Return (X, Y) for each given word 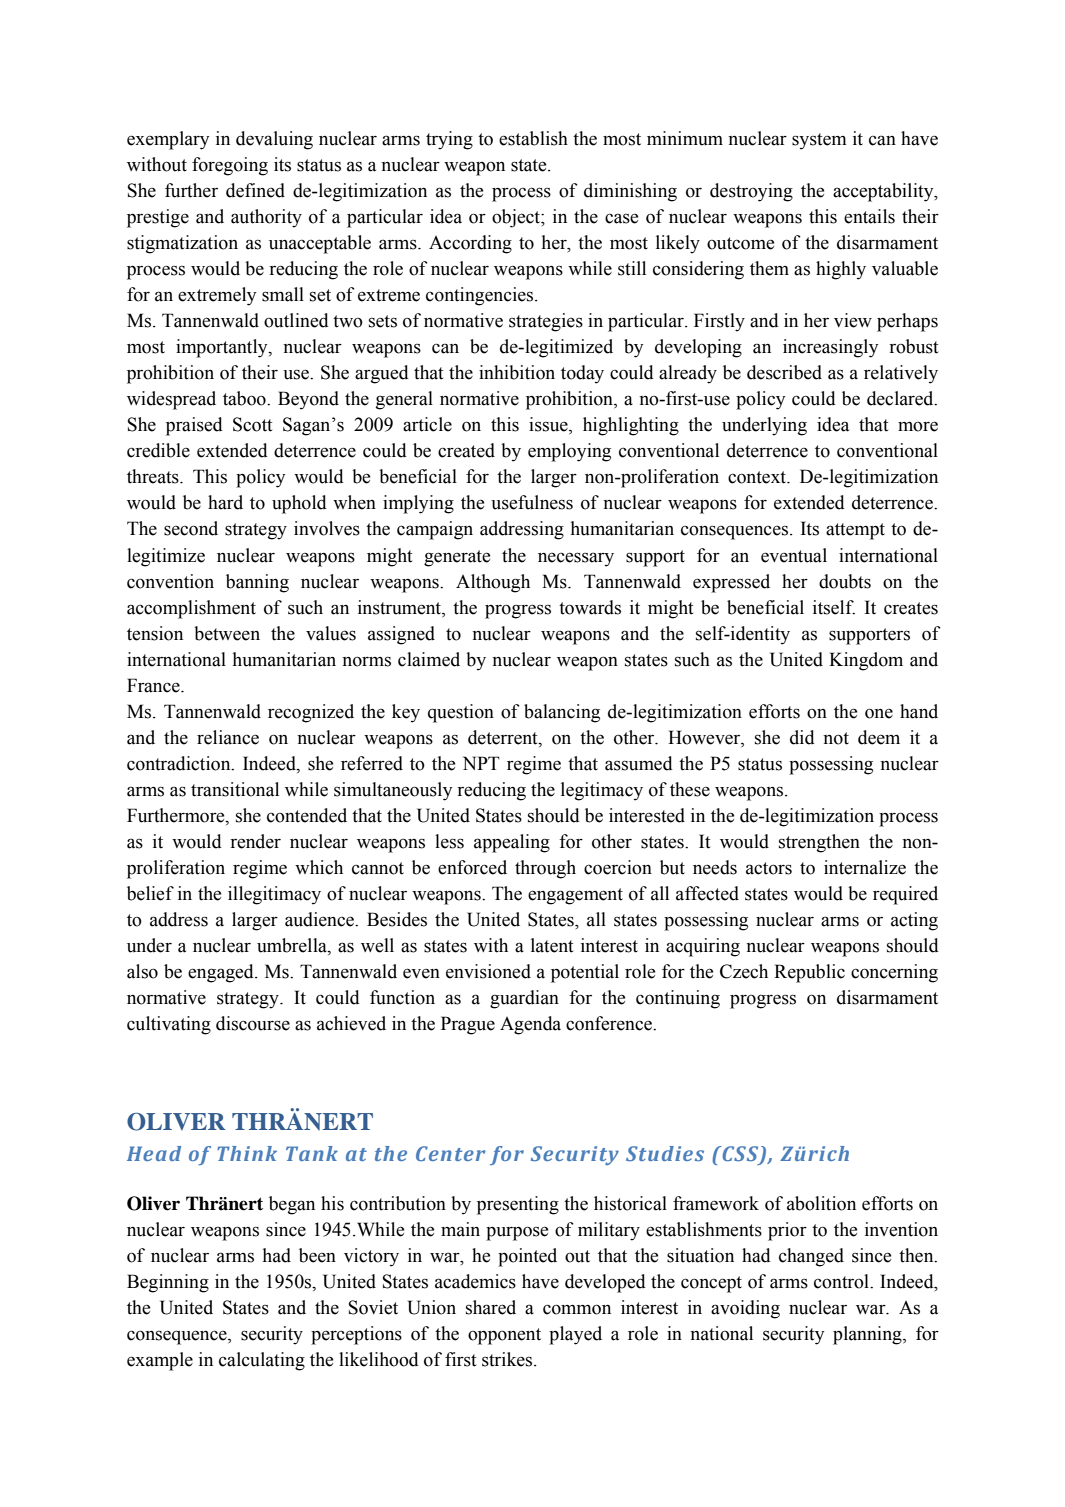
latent (552, 945)
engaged (222, 973)
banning (257, 583)
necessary (576, 559)
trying (449, 140)
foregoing (230, 166)
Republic (809, 973)
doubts (845, 581)
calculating (262, 1361)
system (819, 141)
